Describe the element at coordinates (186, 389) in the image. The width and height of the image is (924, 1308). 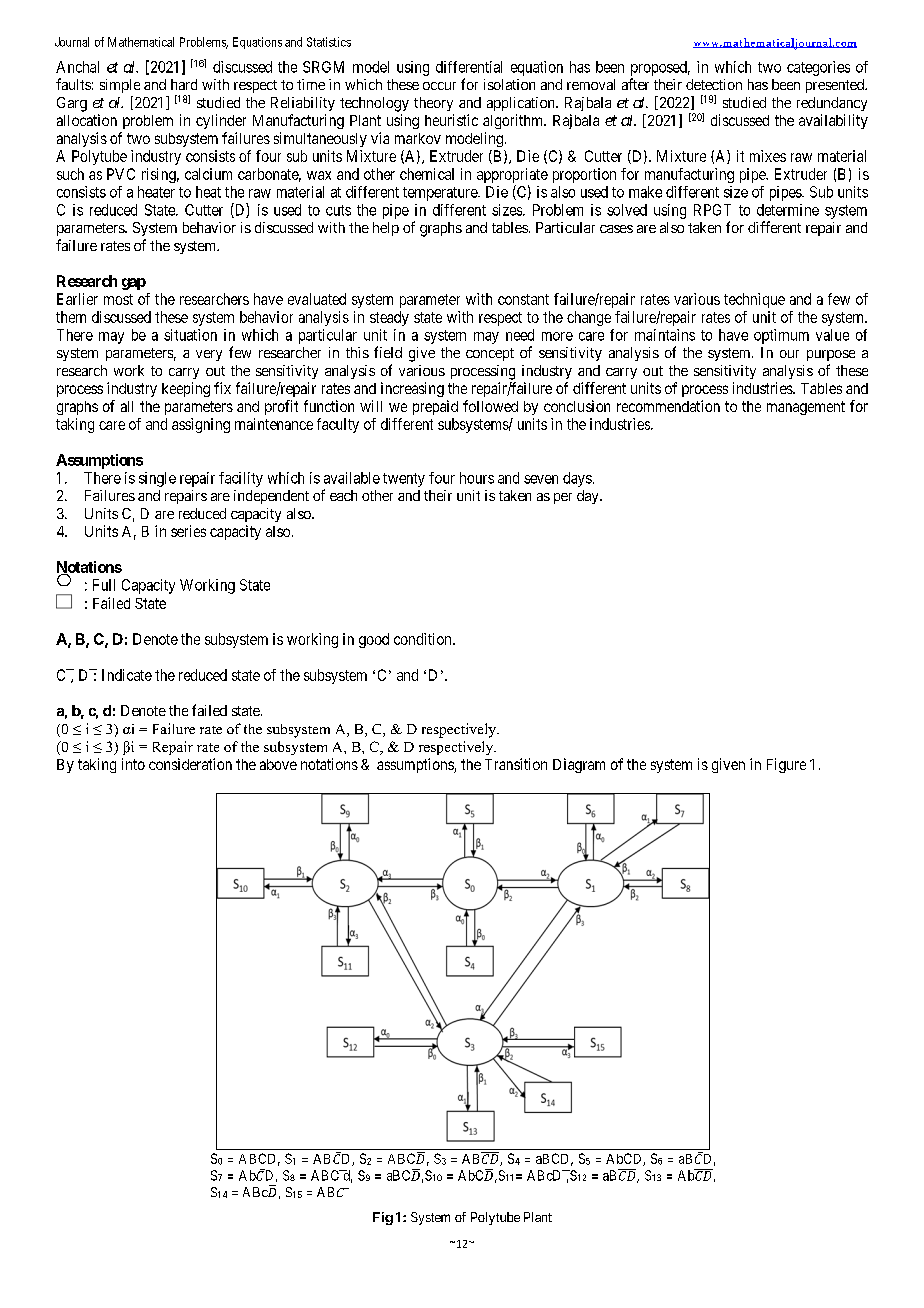
I see `keeping` at that location.
